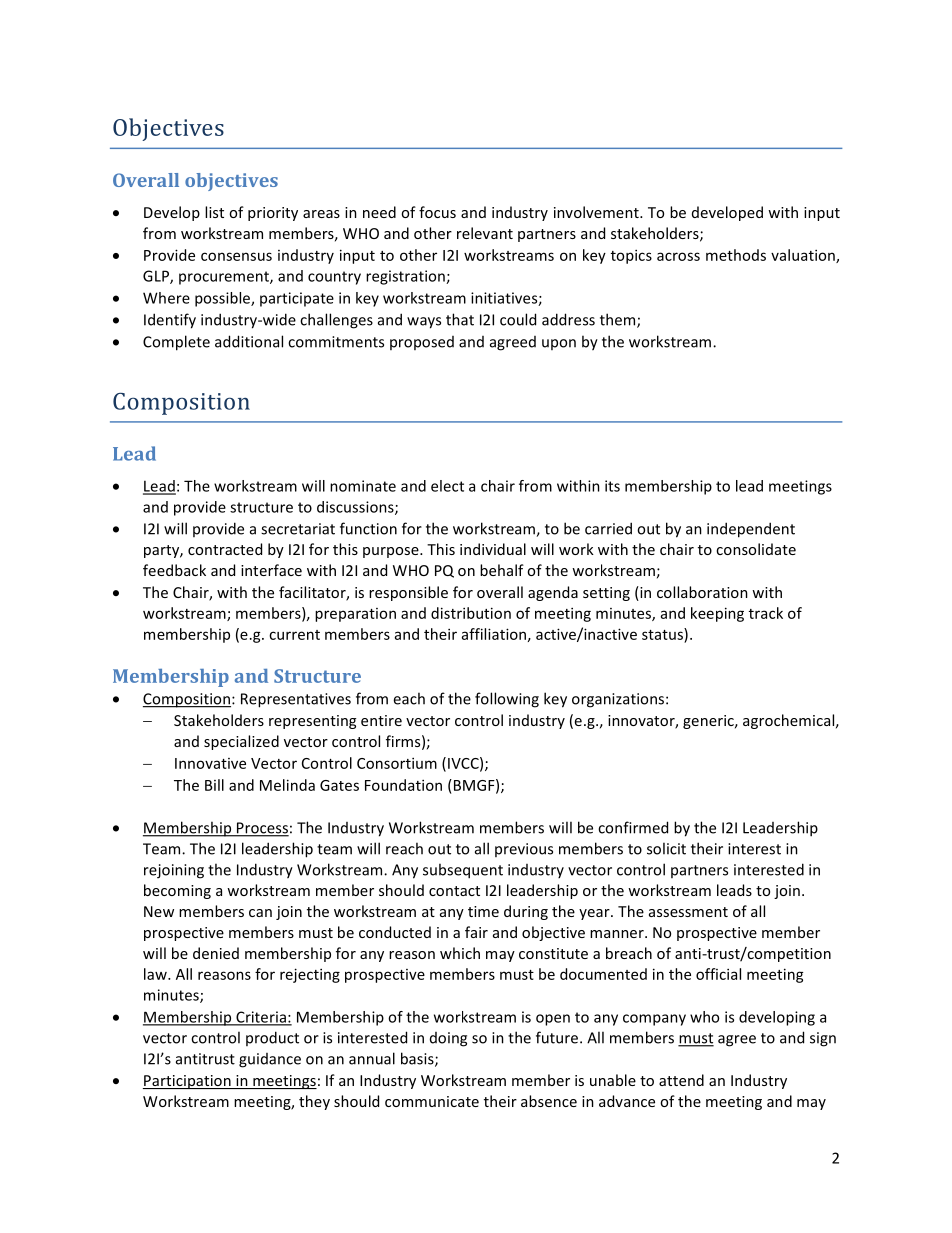 The width and height of the screenshot is (952, 1233). I want to click on keeping, so click(717, 614).
